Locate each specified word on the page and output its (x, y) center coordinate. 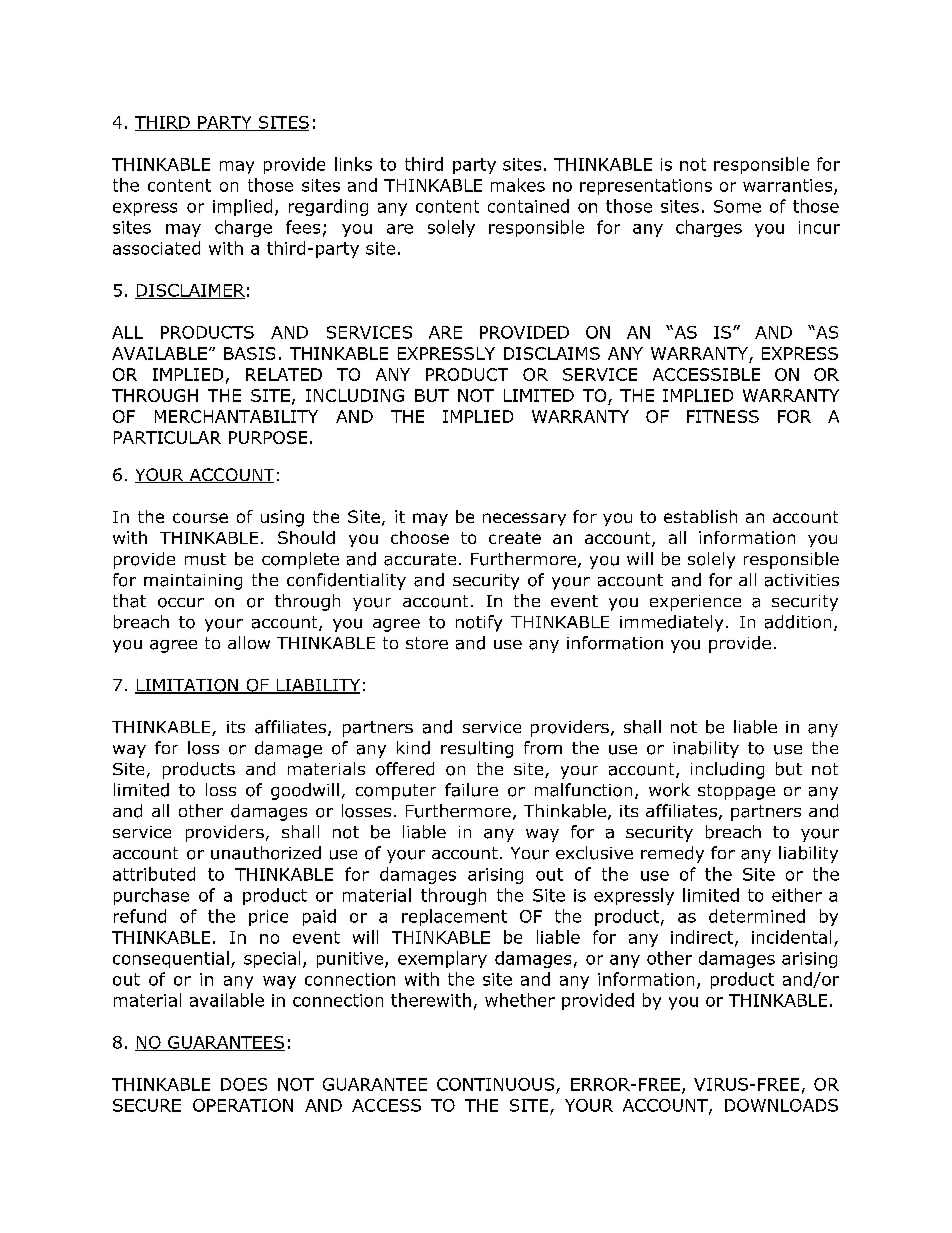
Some (737, 206)
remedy (672, 854)
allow (249, 642)
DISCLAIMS (552, 353)
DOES (244, 1084)
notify (479, 623)
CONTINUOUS (495, 1084)
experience (695, 603)
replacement (454, 917)
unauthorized (266, 853)
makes (518, 185)
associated (156, 248)
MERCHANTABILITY (236, 416)
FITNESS (723, 416)
